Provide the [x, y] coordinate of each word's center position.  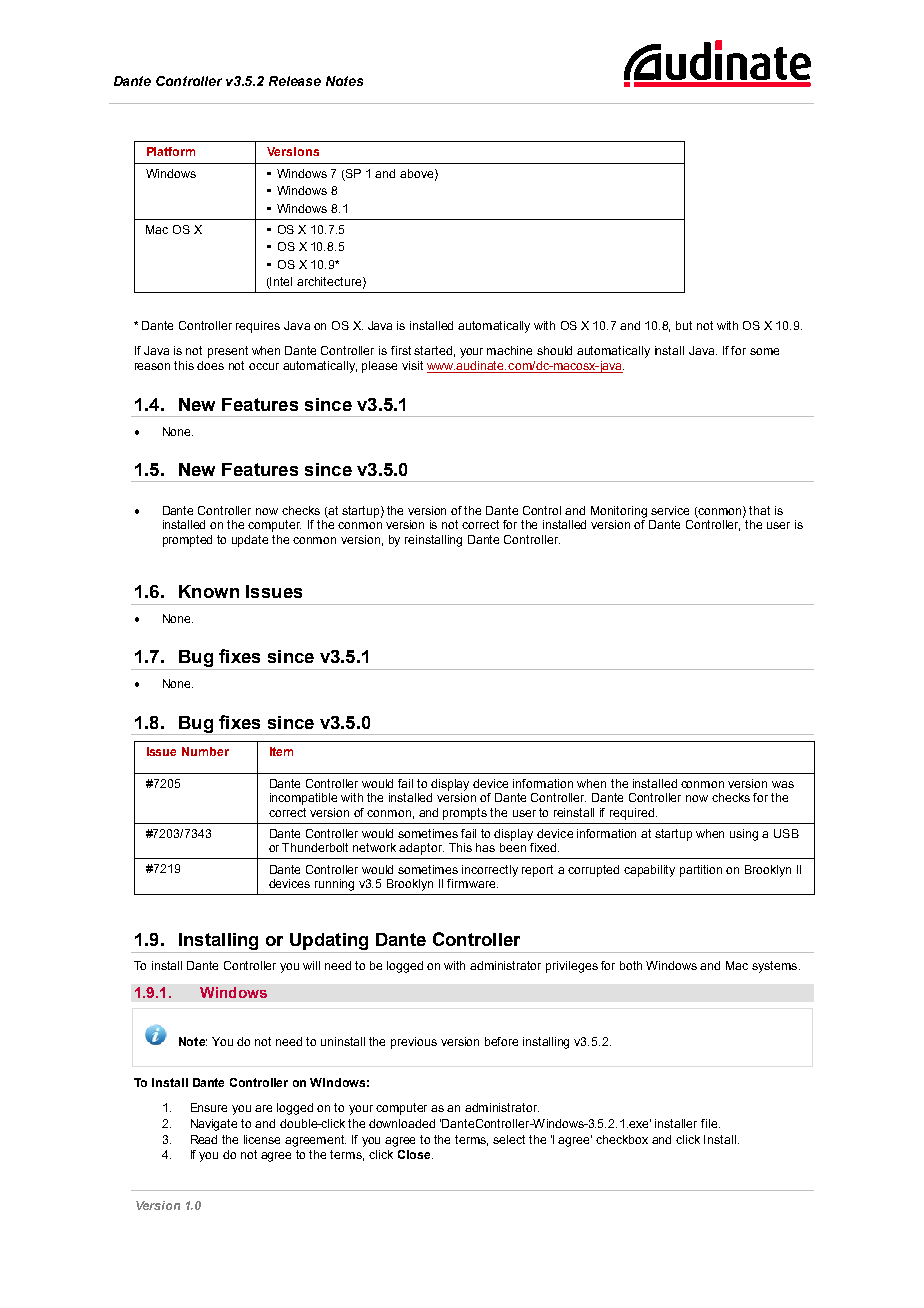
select [509, 1139]
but [684, 325]
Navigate [214, 1125]
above [418, 174]
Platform [171, 151]
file [710, 1123]
